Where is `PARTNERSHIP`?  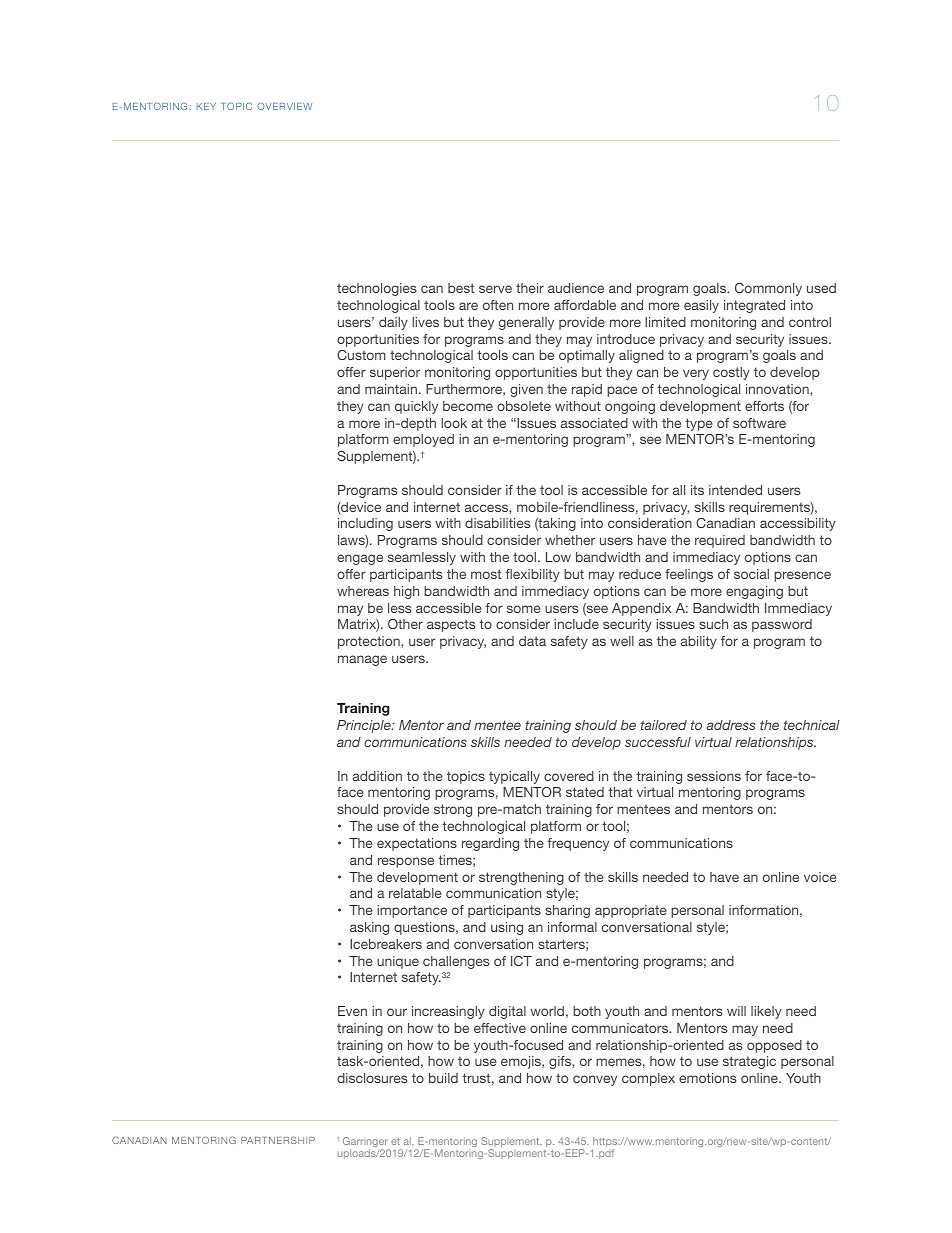
PARTNERSHIP is located at coordinates (278, 1140).
